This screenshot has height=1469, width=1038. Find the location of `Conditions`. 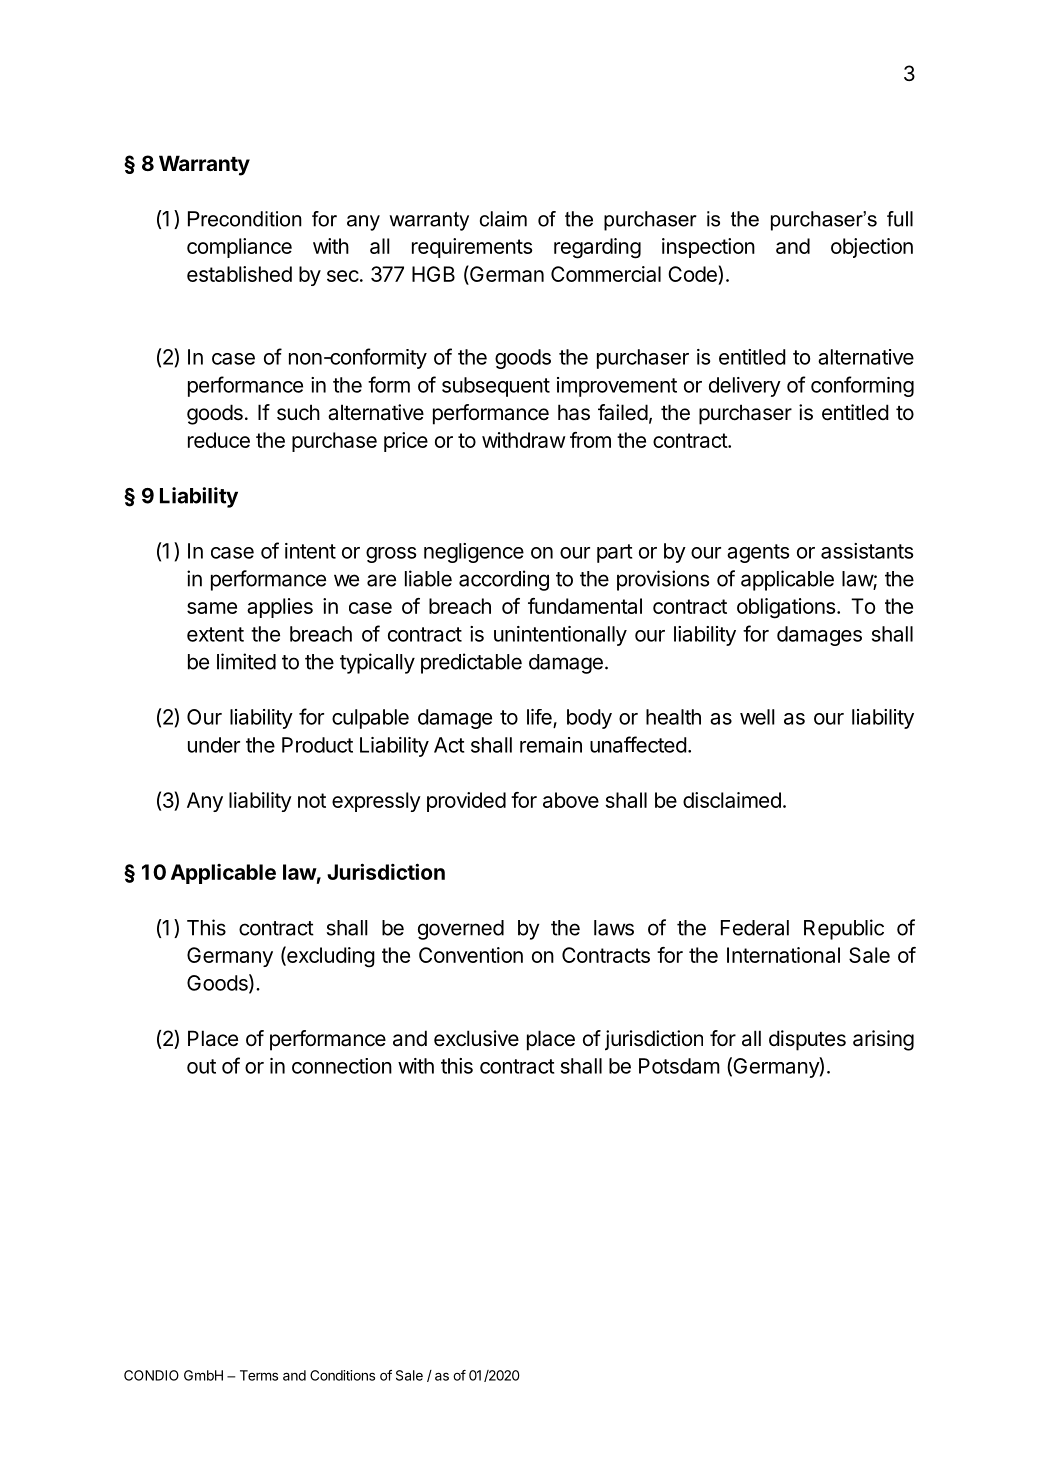

Conditions is located at coordinates (342, 1375).
